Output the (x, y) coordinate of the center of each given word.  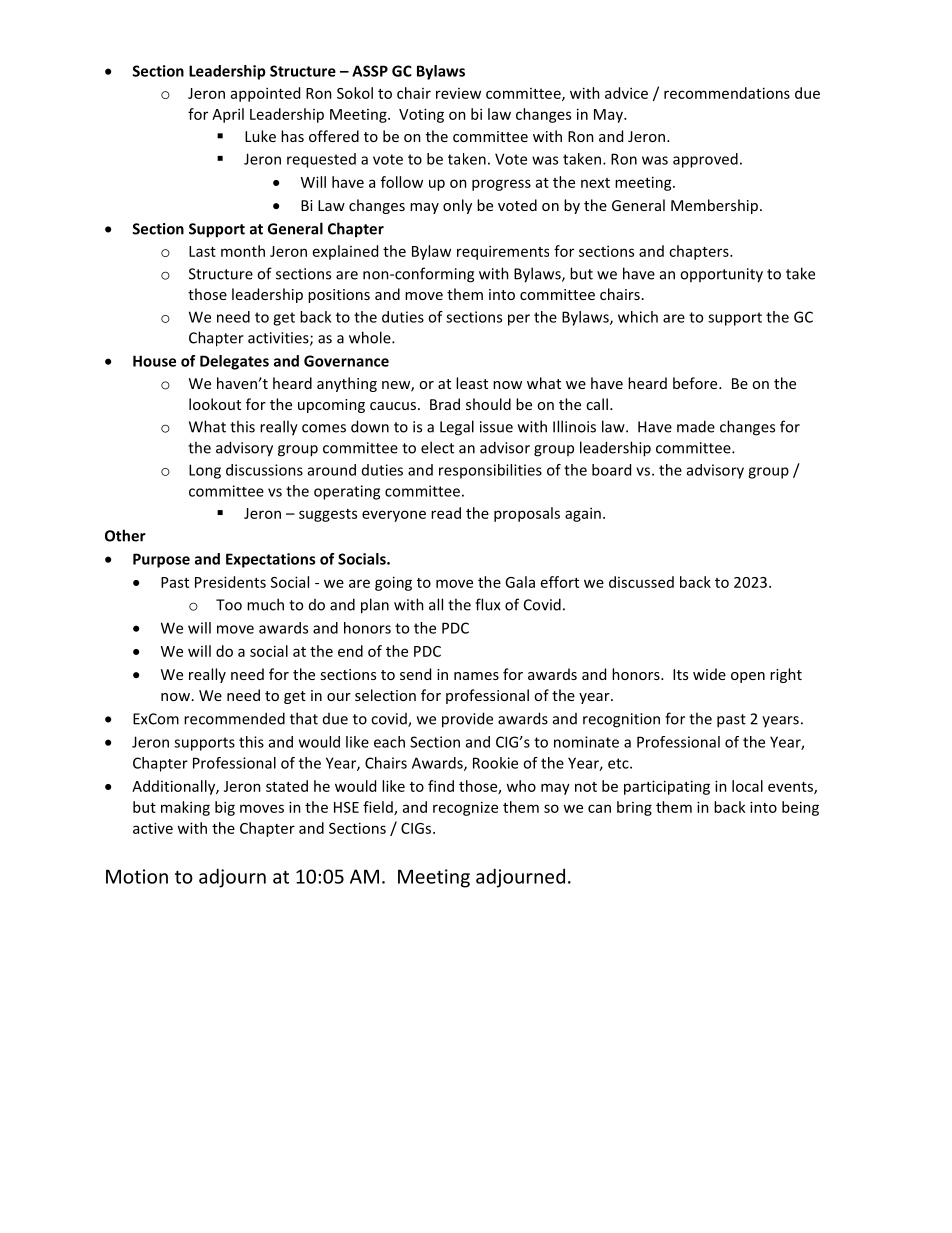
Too (229, 605)
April (228, 115)
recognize (465, 808)
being (800, 808)
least (472, 383)
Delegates (234, 362)
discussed (641, 582)
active (153, 828)
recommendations (727, 93)
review (458, 93)
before (696, 383)
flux (488, 604)
